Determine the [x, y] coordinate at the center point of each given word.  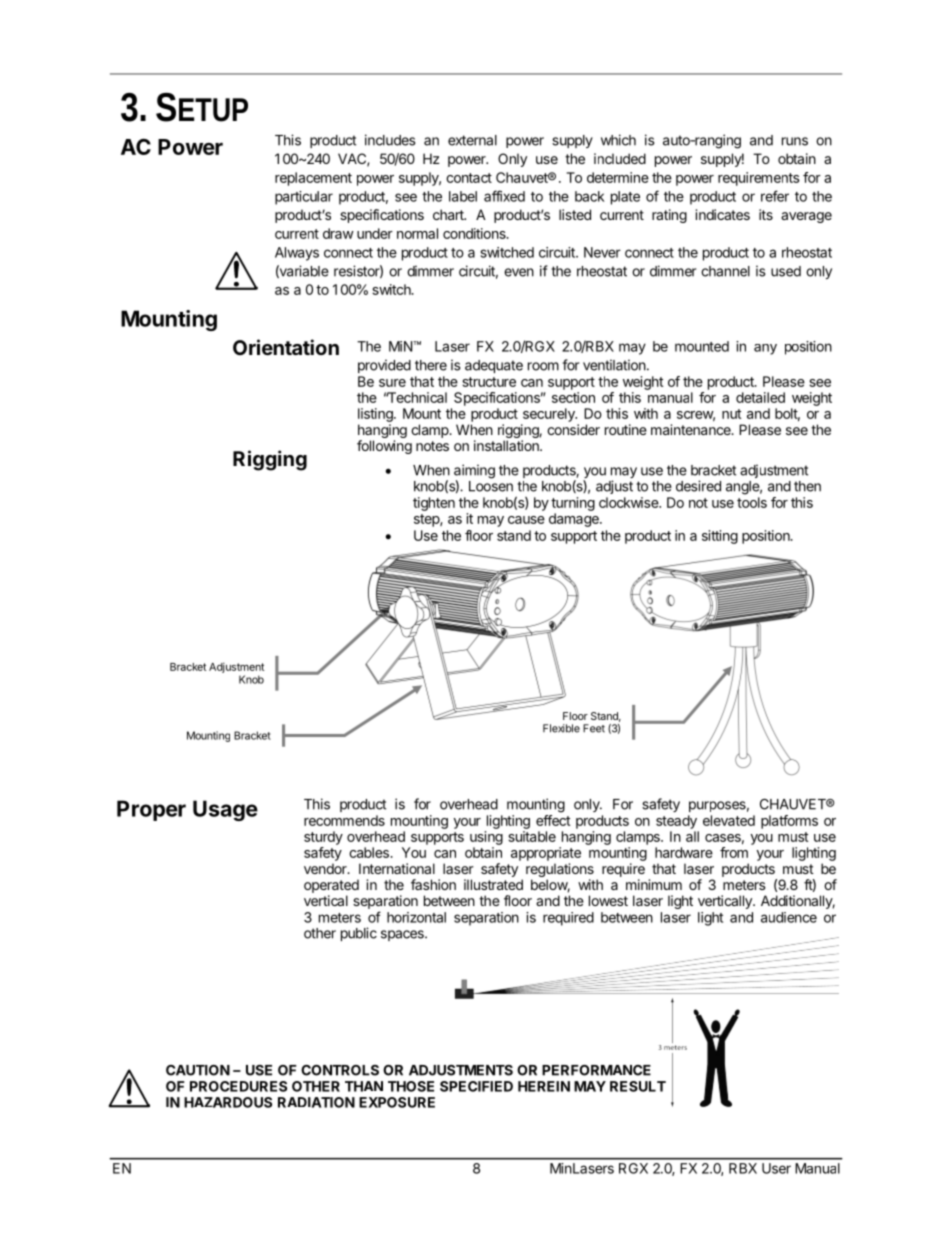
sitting [720, 537]
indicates [722, 214]
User [776, 1168]
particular [304, 198]
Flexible [561, 728]
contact [469, 178]
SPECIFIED [476, 1086]
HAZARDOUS [228, 1102]
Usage [225, 810]
